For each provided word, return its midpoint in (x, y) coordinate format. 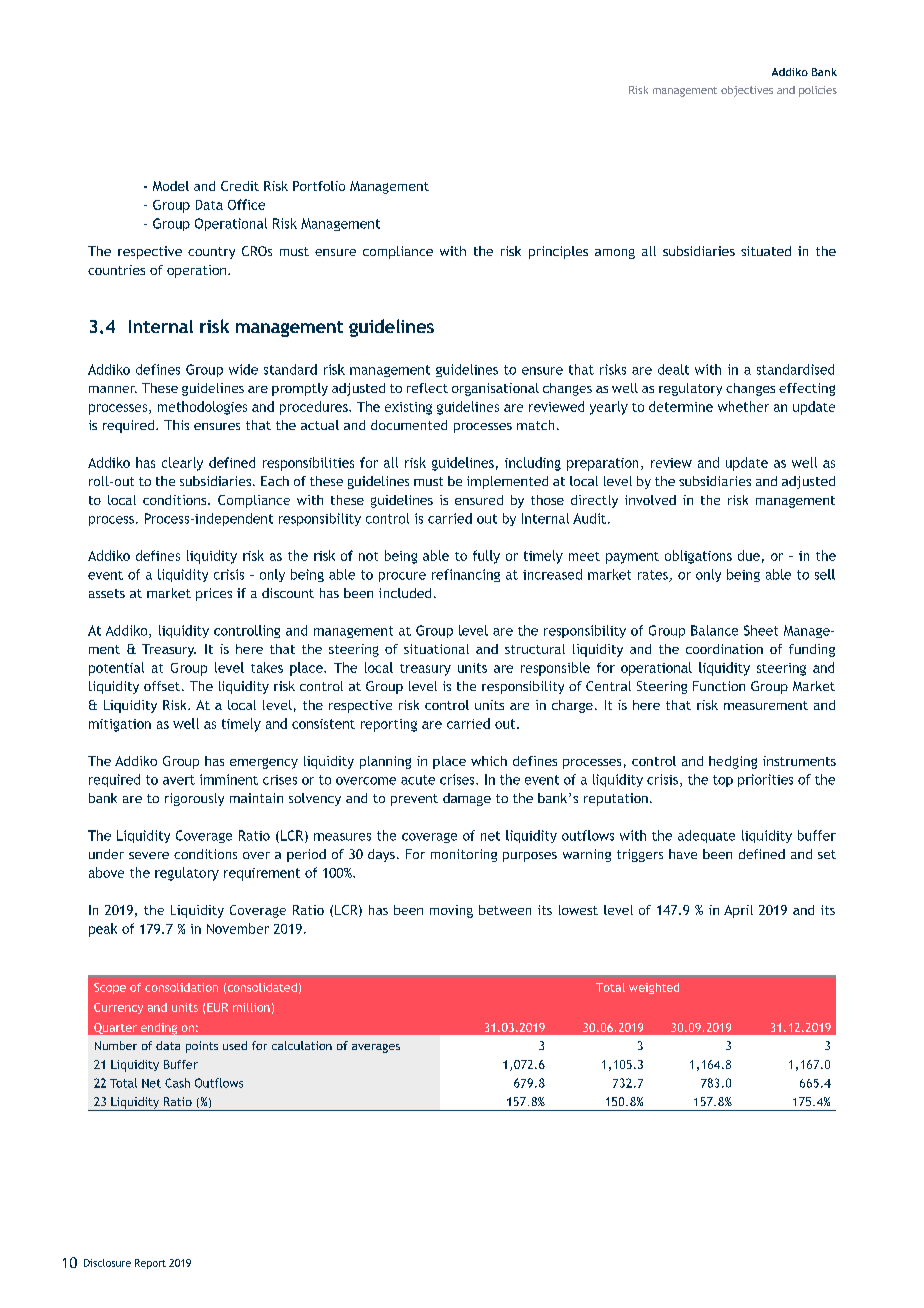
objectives (747, 91)
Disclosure (107, 1263)
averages (376, 1048)
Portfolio (319, 186)
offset (162, 686)
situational (436, 649)
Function (719, 686)
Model (171, 186)
